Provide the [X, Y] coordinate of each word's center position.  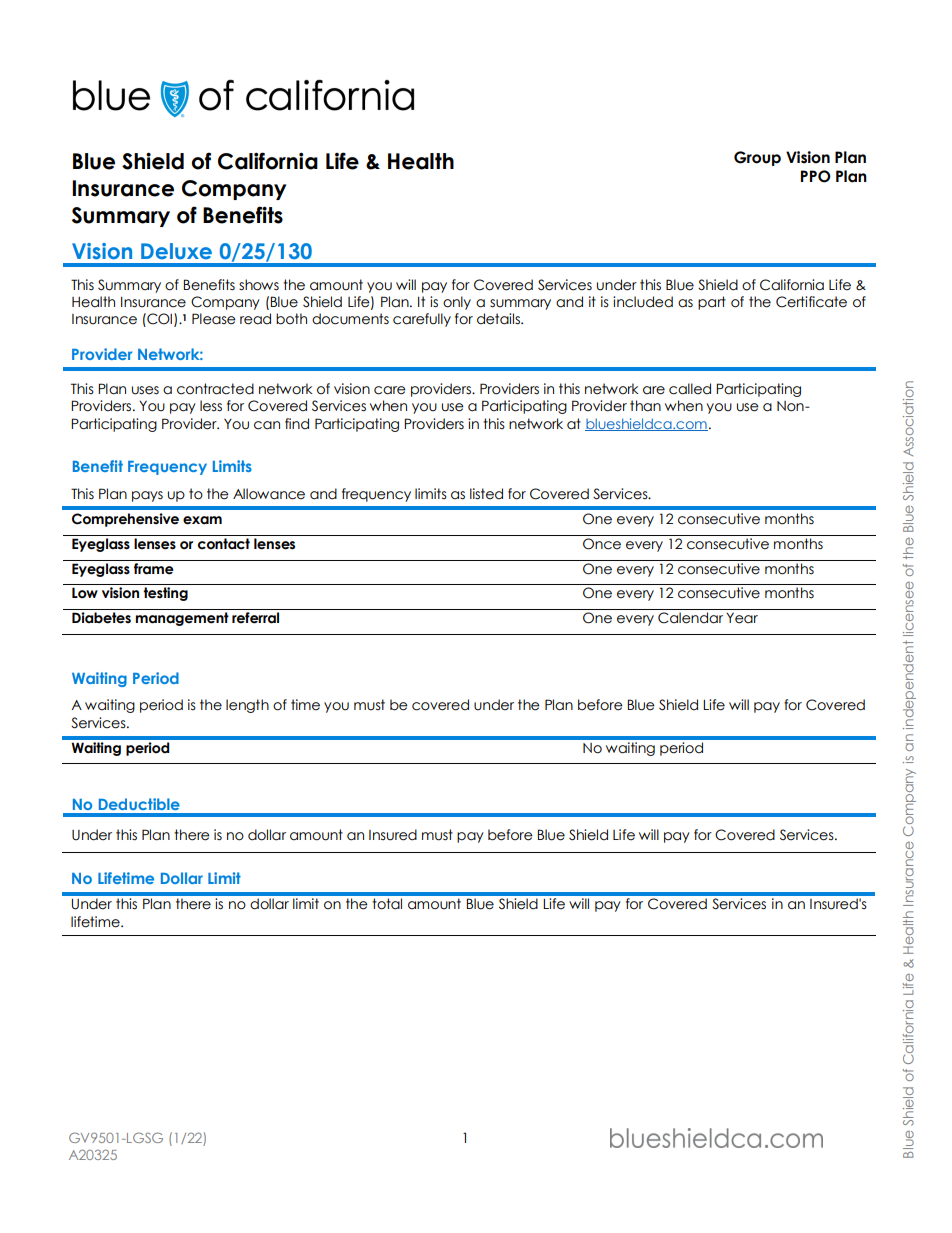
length [247, 706]
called [690, 389]
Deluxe [176, 251]
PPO [816, 176]
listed [486, 494]
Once [602, 544]
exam [202, 520]
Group [757, 158]
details [499, 319]
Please [214, 319]
